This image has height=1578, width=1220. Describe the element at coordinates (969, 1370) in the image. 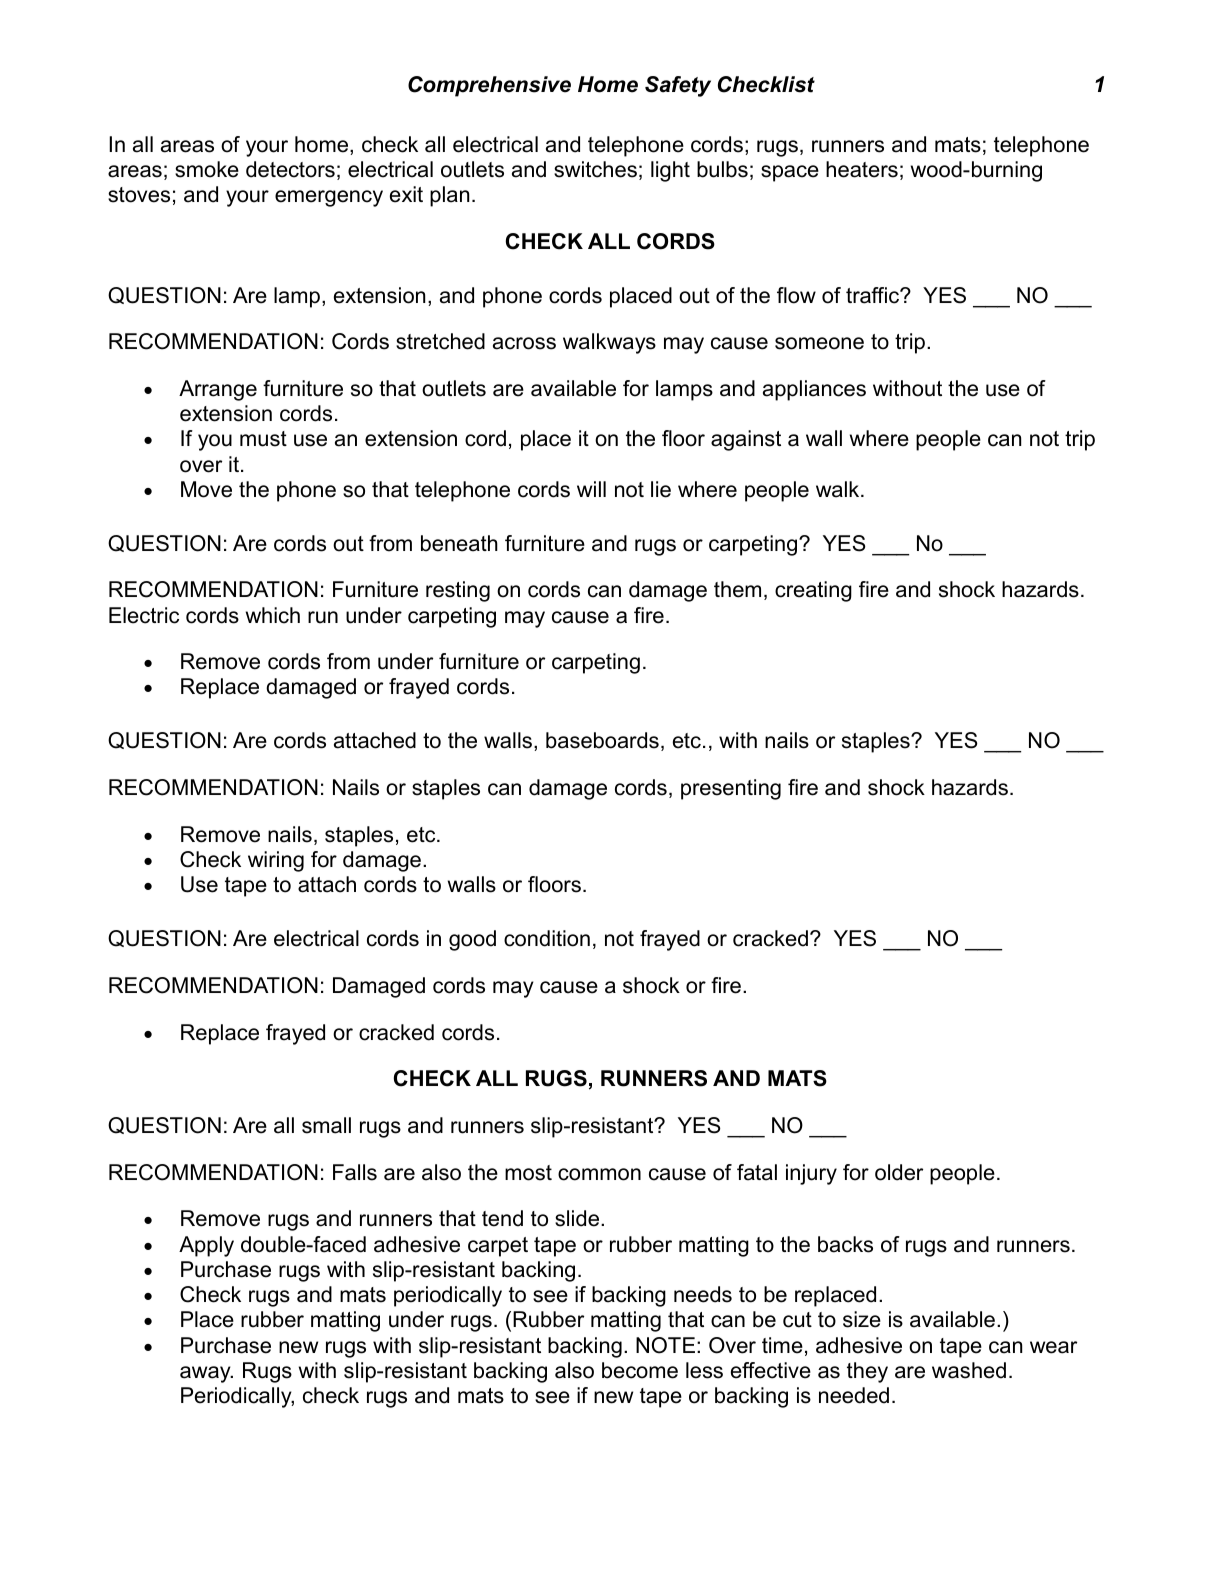

I see `washed` at that location.
